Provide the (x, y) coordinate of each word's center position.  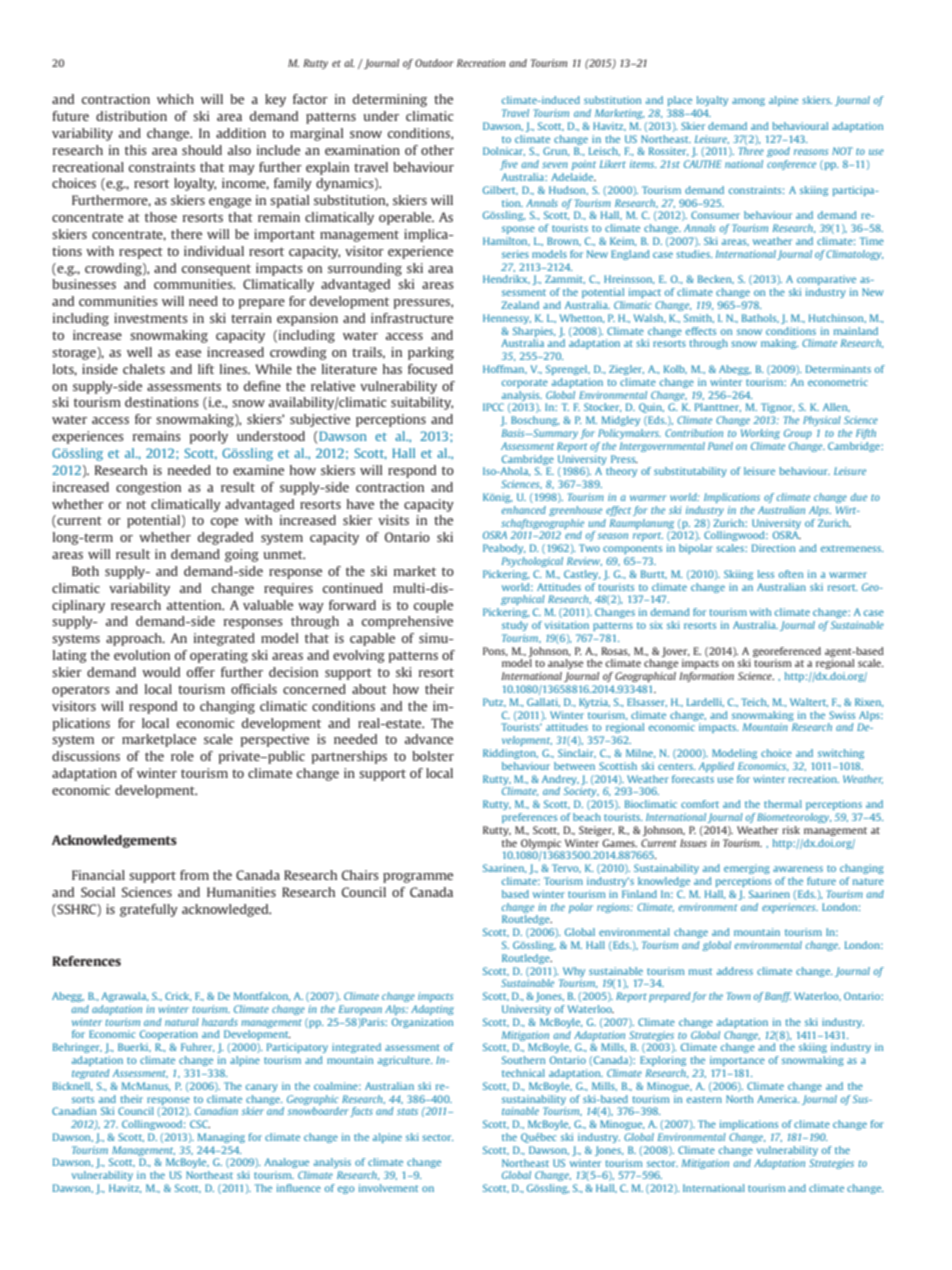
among (748, 102)
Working (760, 434)
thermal (783, 804)
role (182, 756)
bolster (433, 756)
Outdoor (434, 63)
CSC (200, 1124)
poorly (209, 437)
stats (407, 1111)
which (175, 99)
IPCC (493, 407)
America (778, 1099)
